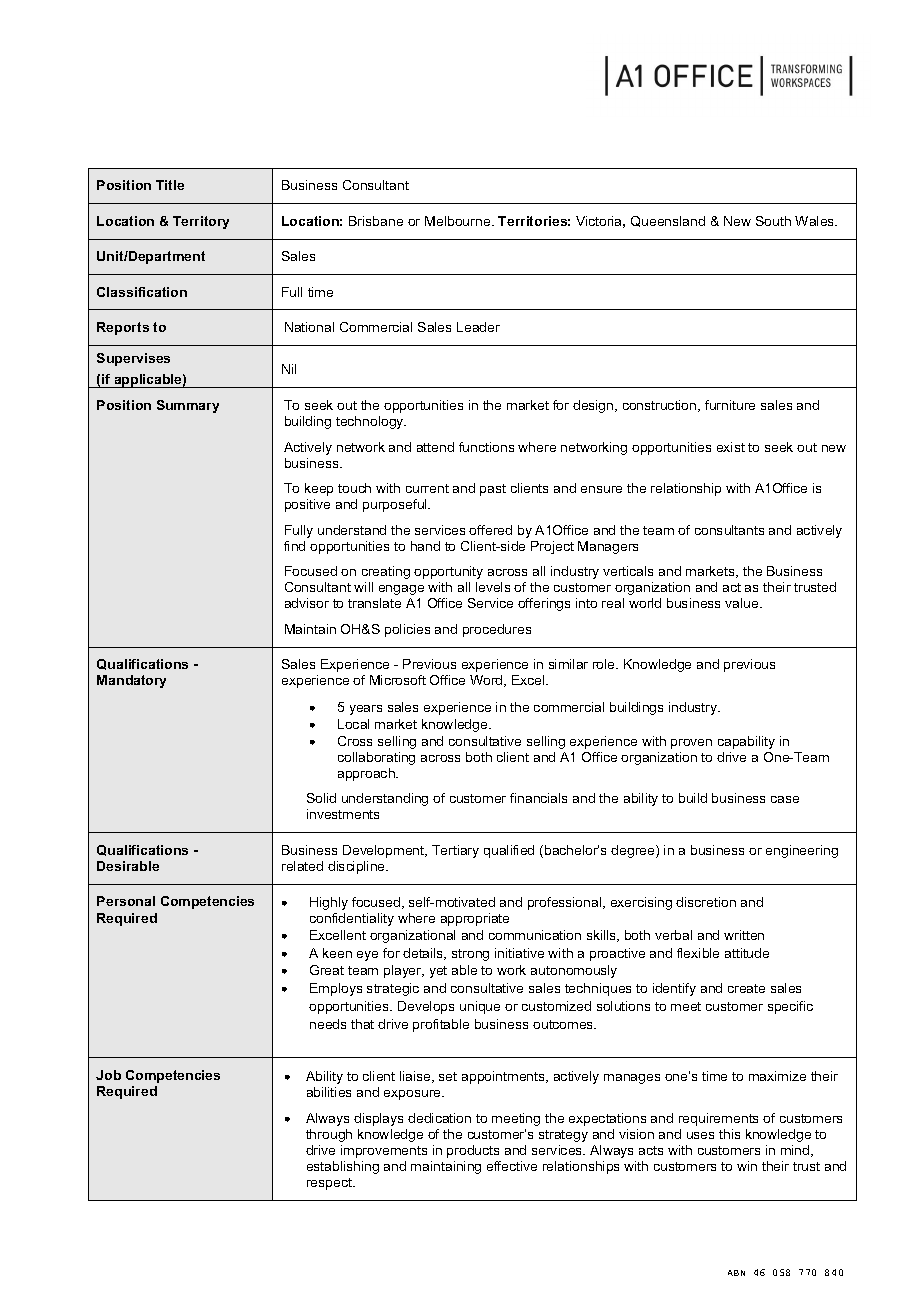  I want to click on South, so click(773, 221).
